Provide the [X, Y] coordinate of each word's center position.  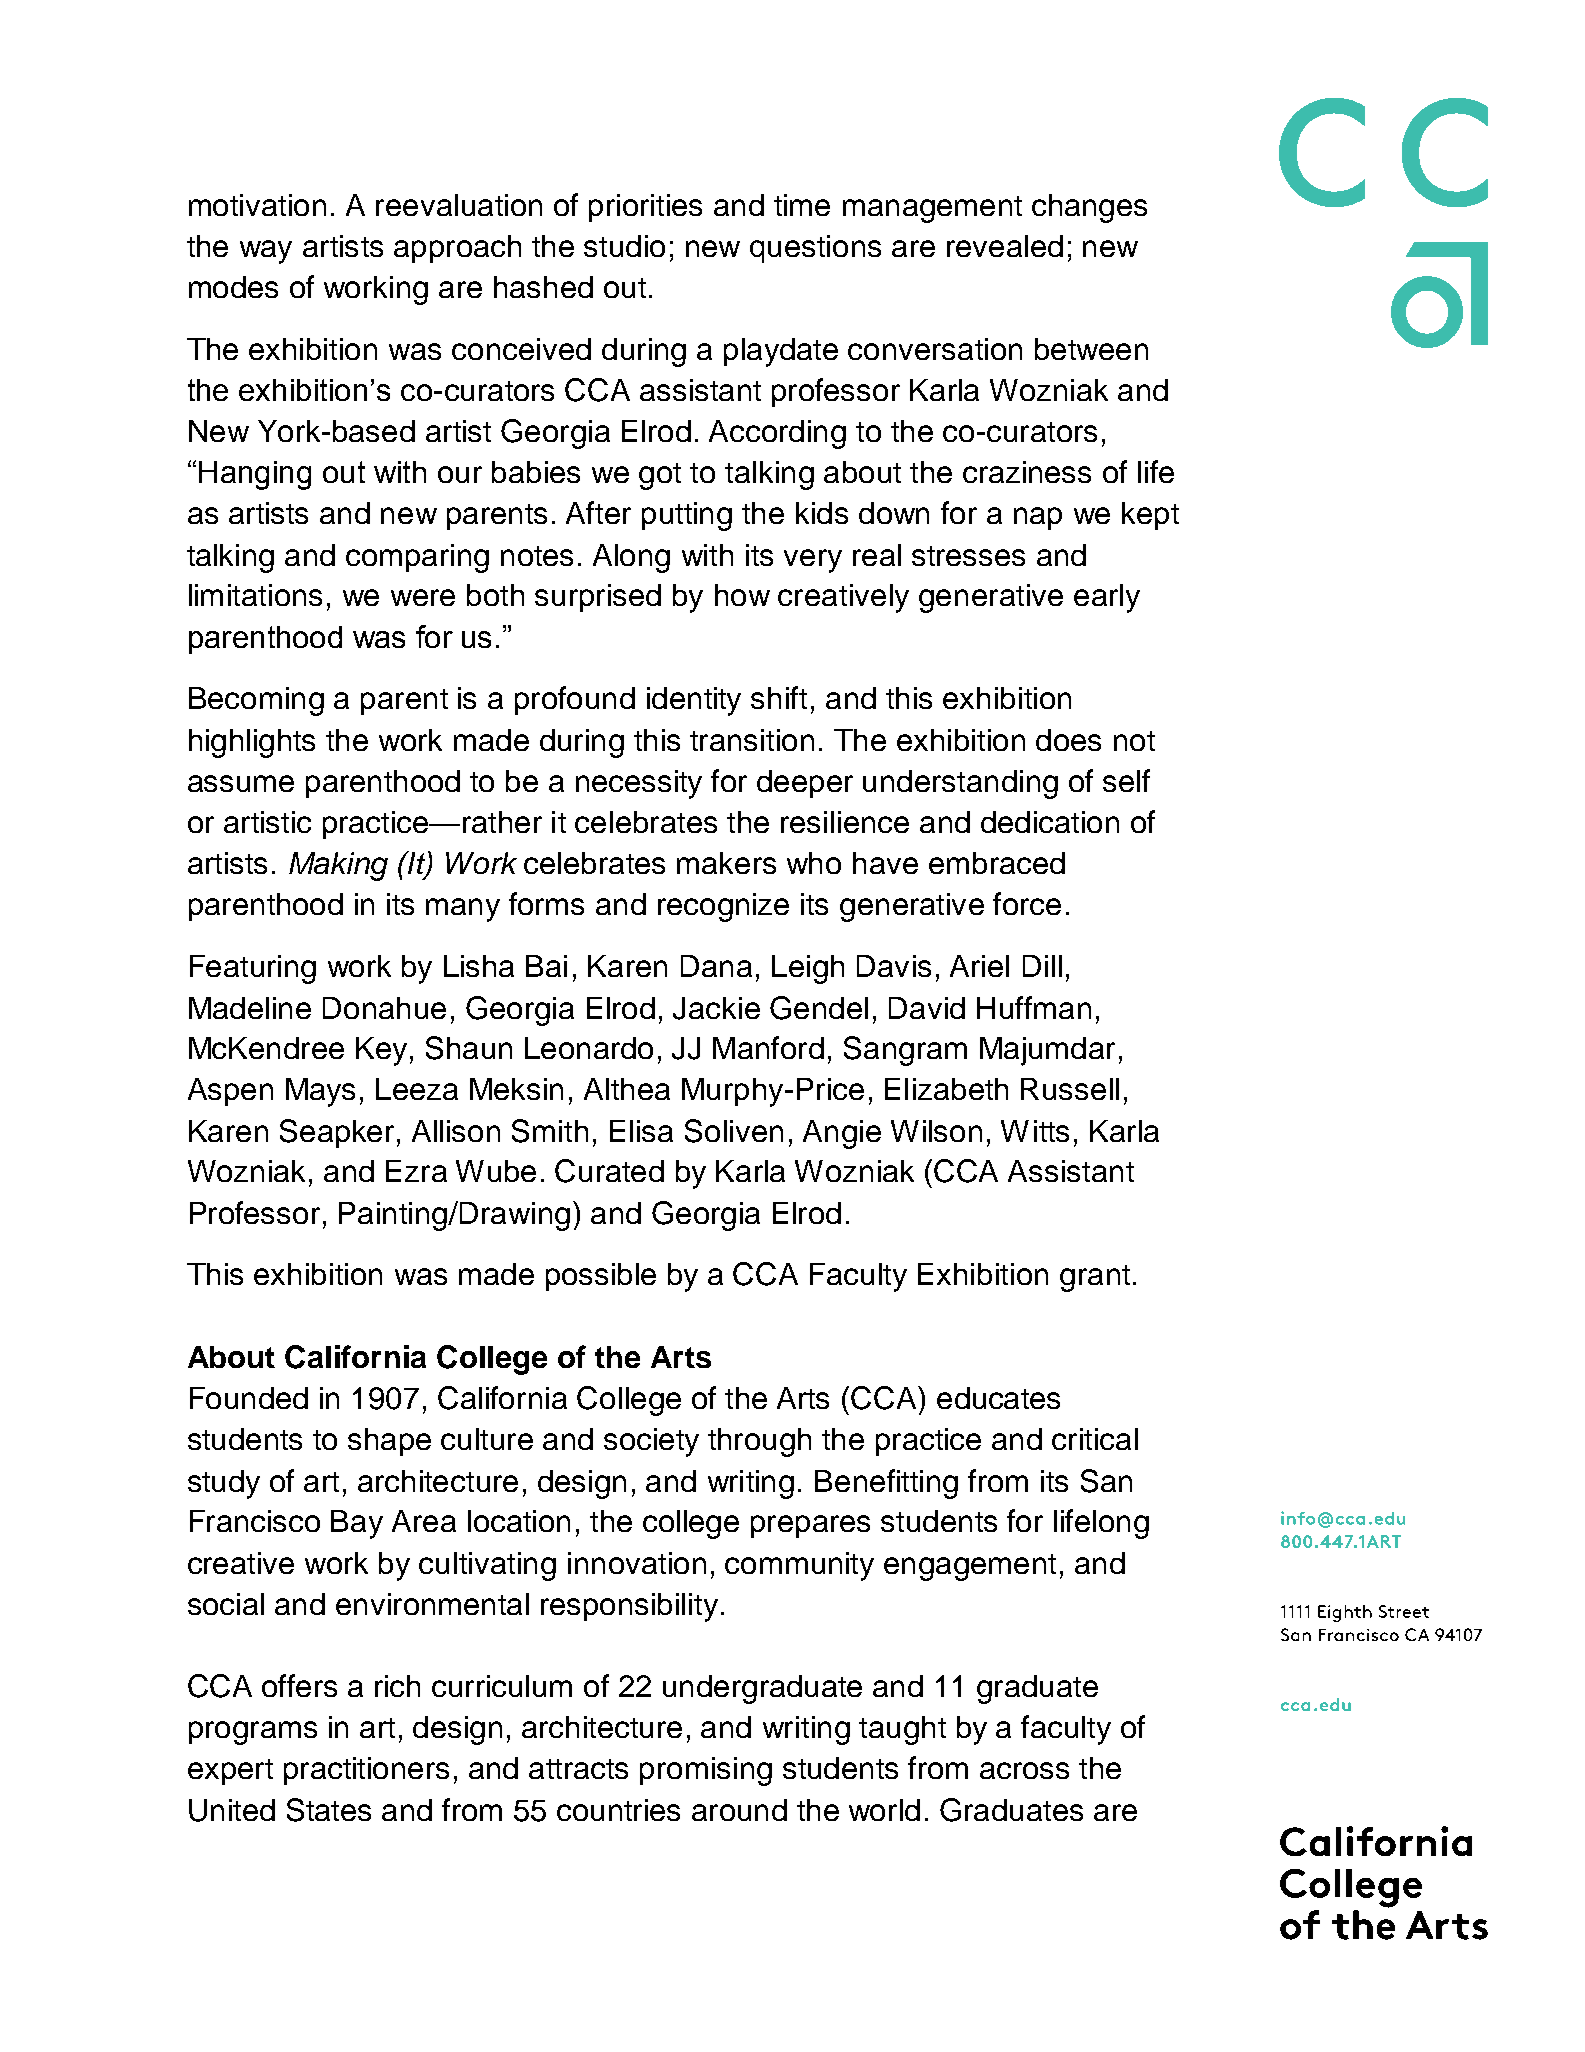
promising [706, 1771]
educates [998, 1398]
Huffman [1034, 1007]
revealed [1005, 246]
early [1107, 598]
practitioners [366, 1771]
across [1024, 1770]
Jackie [716, 1008]
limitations [255, 595]
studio [624, 246]
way [266, 252]
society [651, 1442]
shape [389, 1442]
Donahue [384, 1008]
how [742, 595]
